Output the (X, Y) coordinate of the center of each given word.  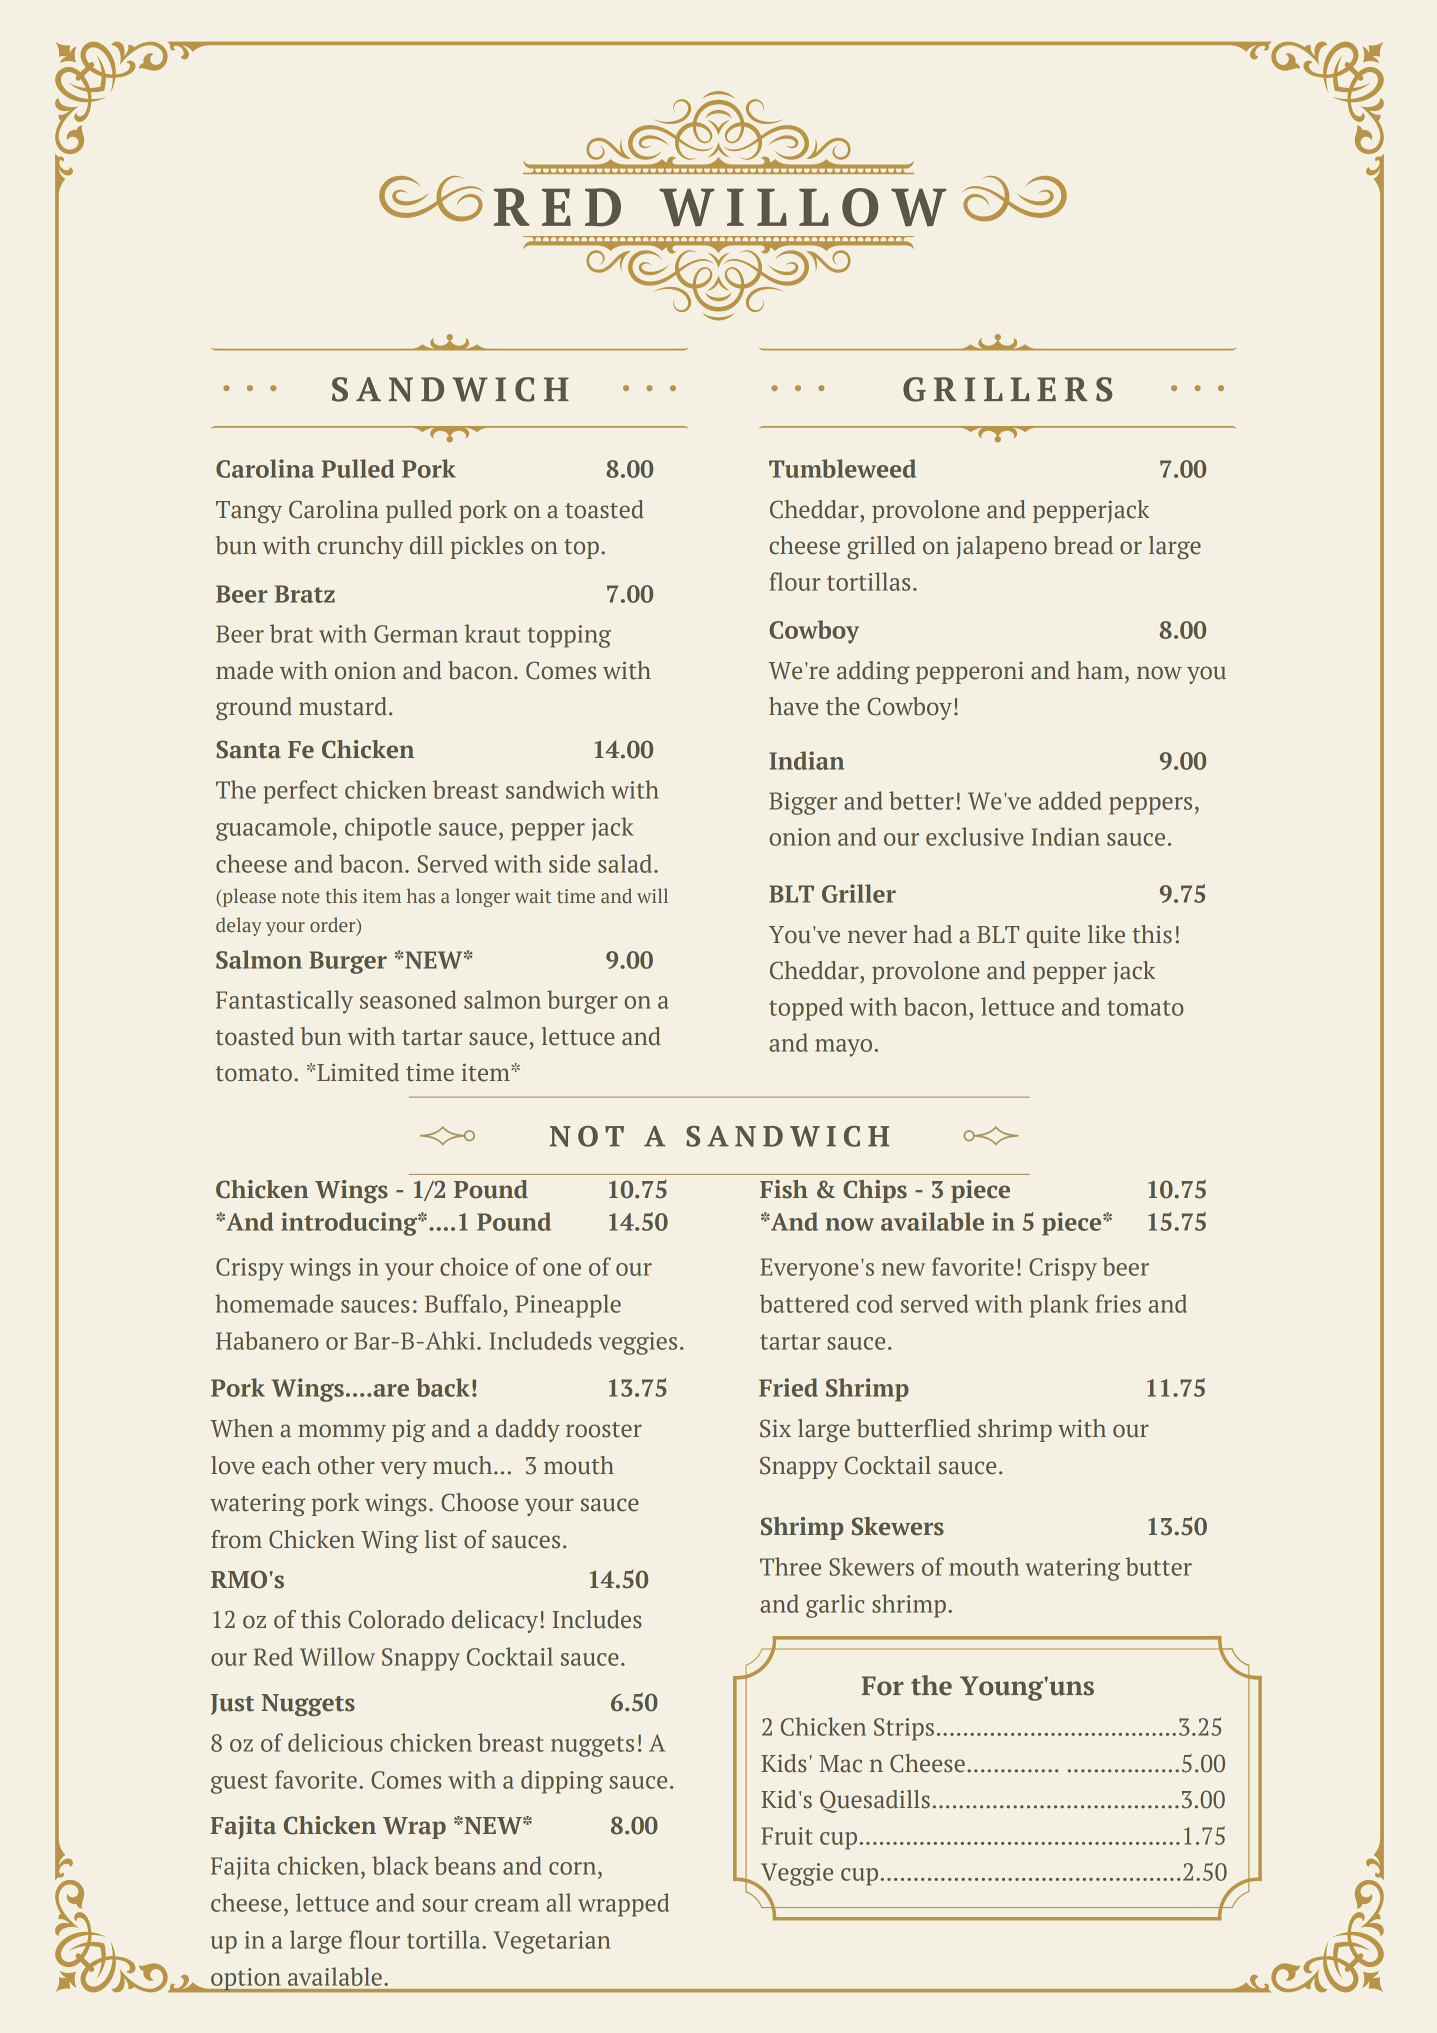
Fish (784, 1189)
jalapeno (1001, 547)
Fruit (787, 1836)
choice (474, 1266)
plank (1059, 1306)
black (400, 1865)
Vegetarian (551, 1942)
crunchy (360, 547)
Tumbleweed (842, 468)
